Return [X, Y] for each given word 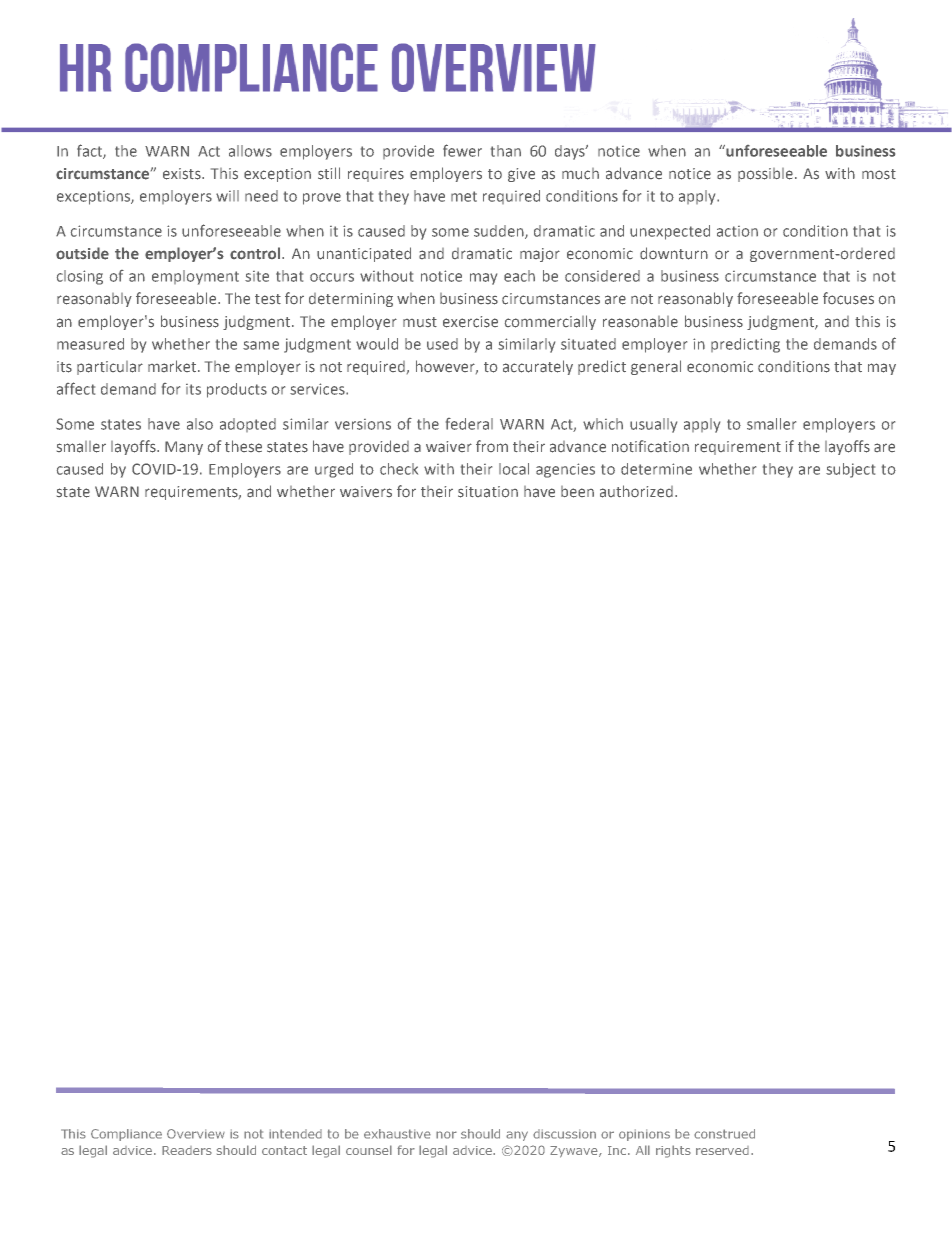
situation [488, 492]
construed [724, 1134]
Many [184, 448]
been [577, 492]
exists [183, 174]
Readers [187, 1150]
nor [446, 1135]
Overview [196, 1134]
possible [765, 175]
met [464, 196]
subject [850, 470]
